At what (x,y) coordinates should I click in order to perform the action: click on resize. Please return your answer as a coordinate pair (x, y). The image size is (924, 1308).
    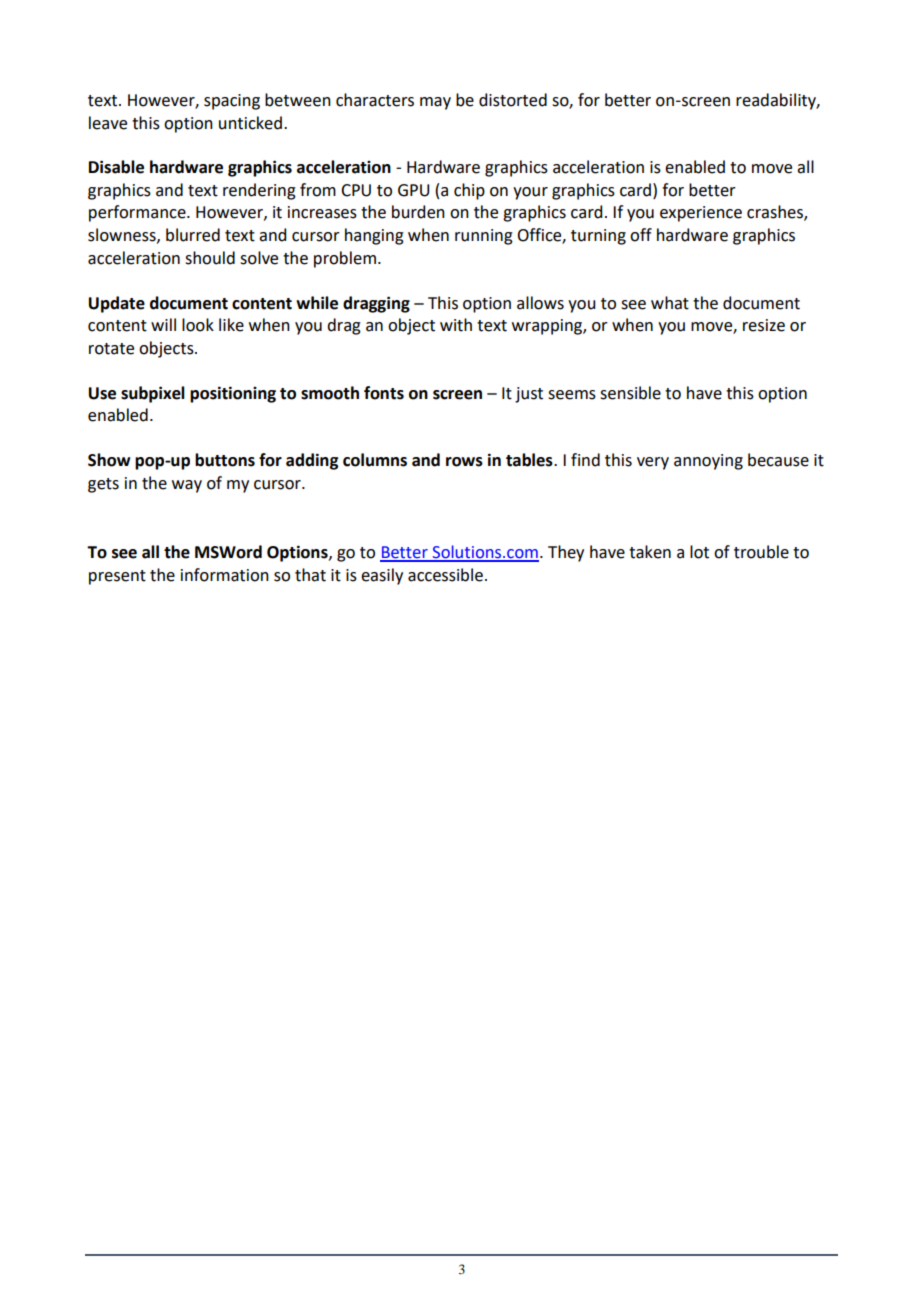
    Looking at the image, I should click on (764, 325).
